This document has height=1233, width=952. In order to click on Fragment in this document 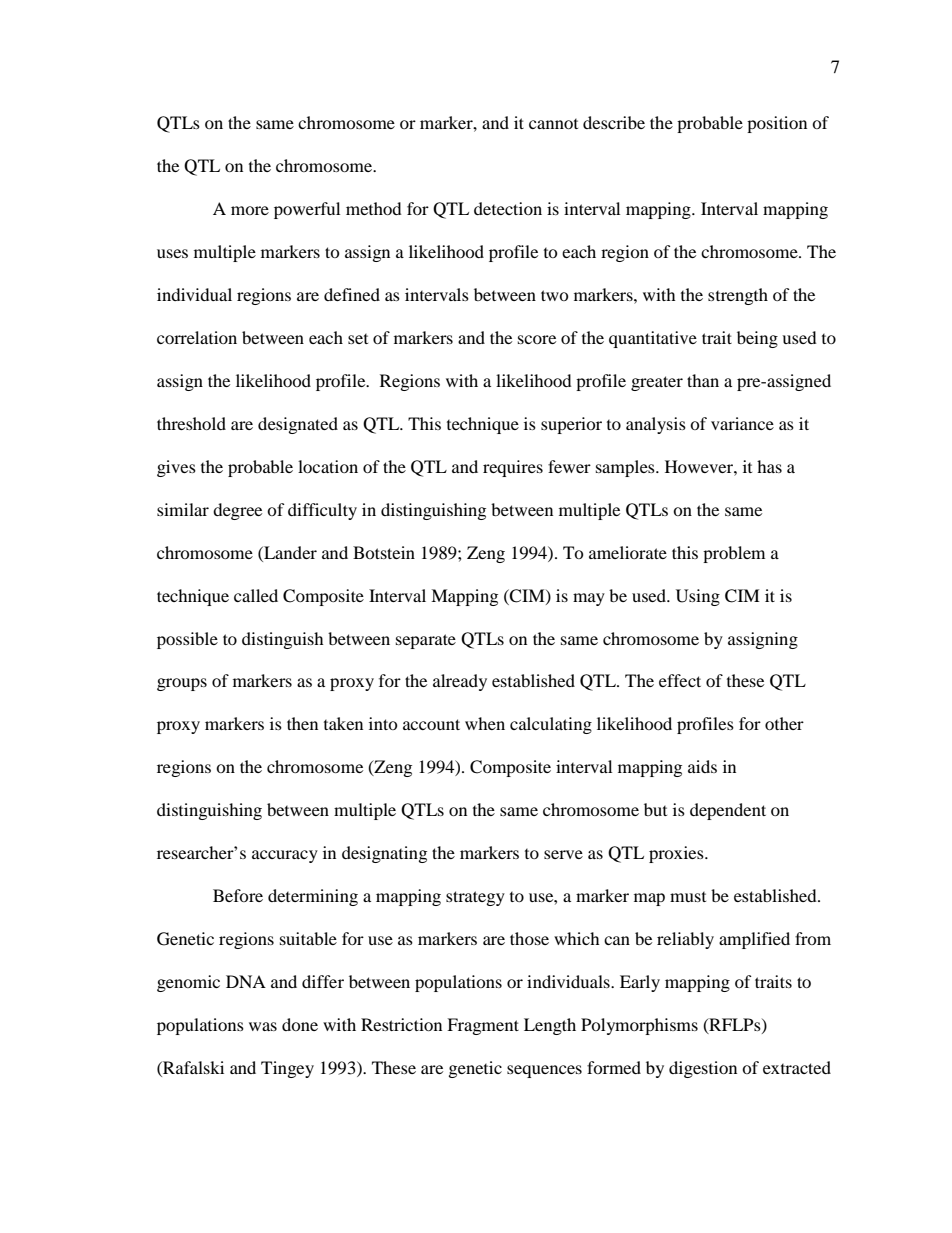, I will do `click(483, 1026)`.
